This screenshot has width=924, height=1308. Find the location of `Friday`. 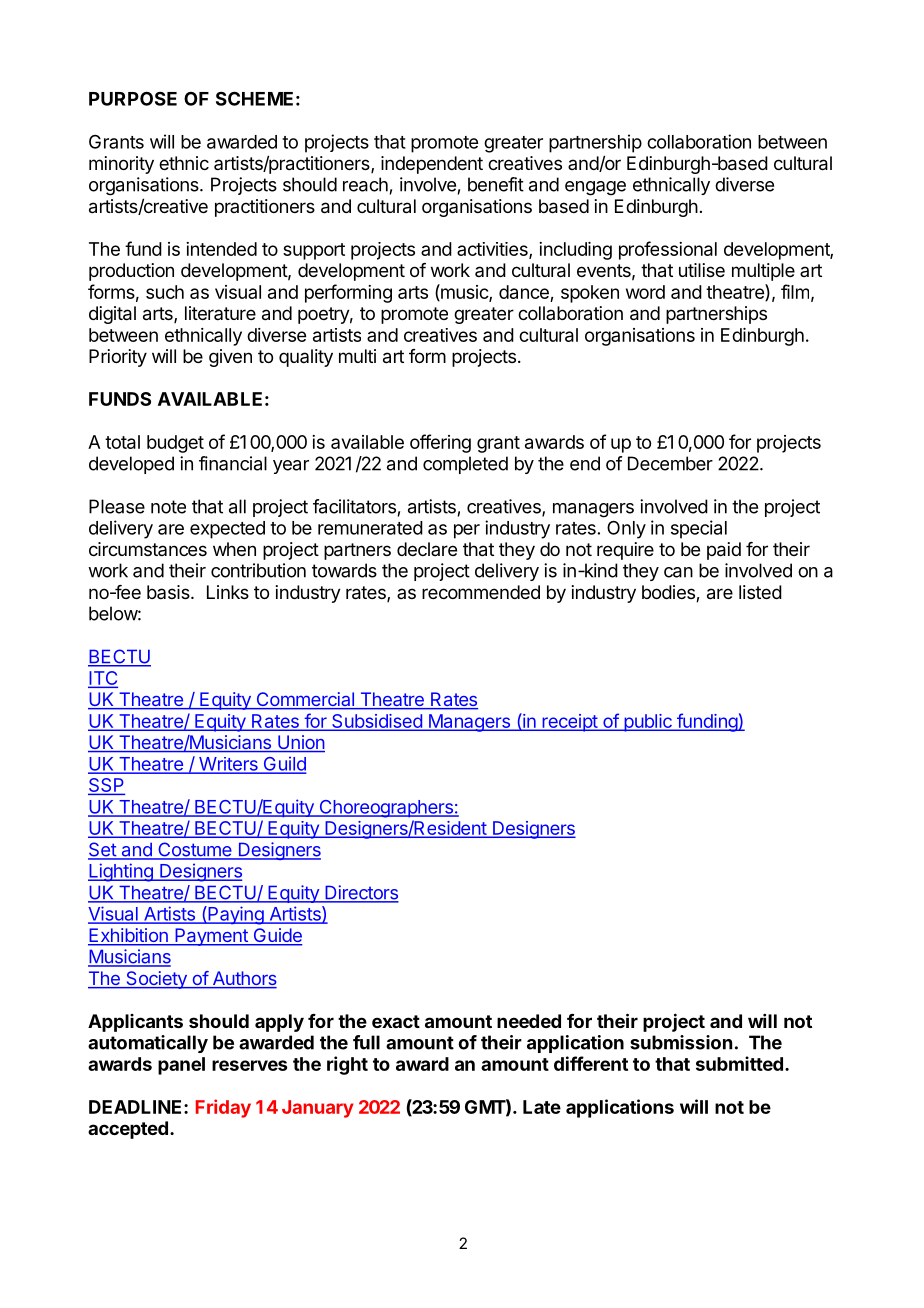

Friday is located at coordinates (223, 1108).
